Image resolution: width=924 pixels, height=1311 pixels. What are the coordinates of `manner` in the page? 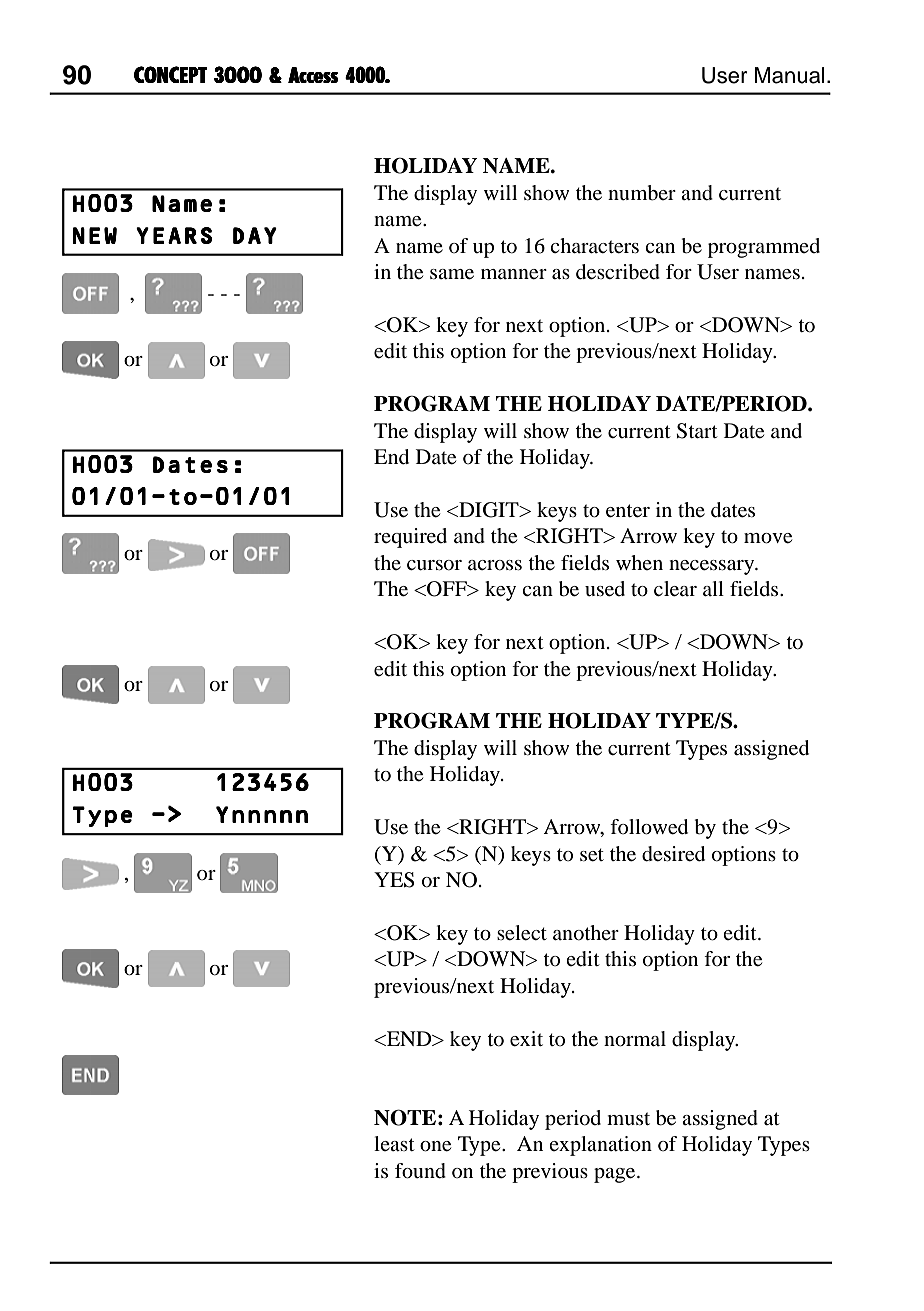 It's located at (514, 274).
